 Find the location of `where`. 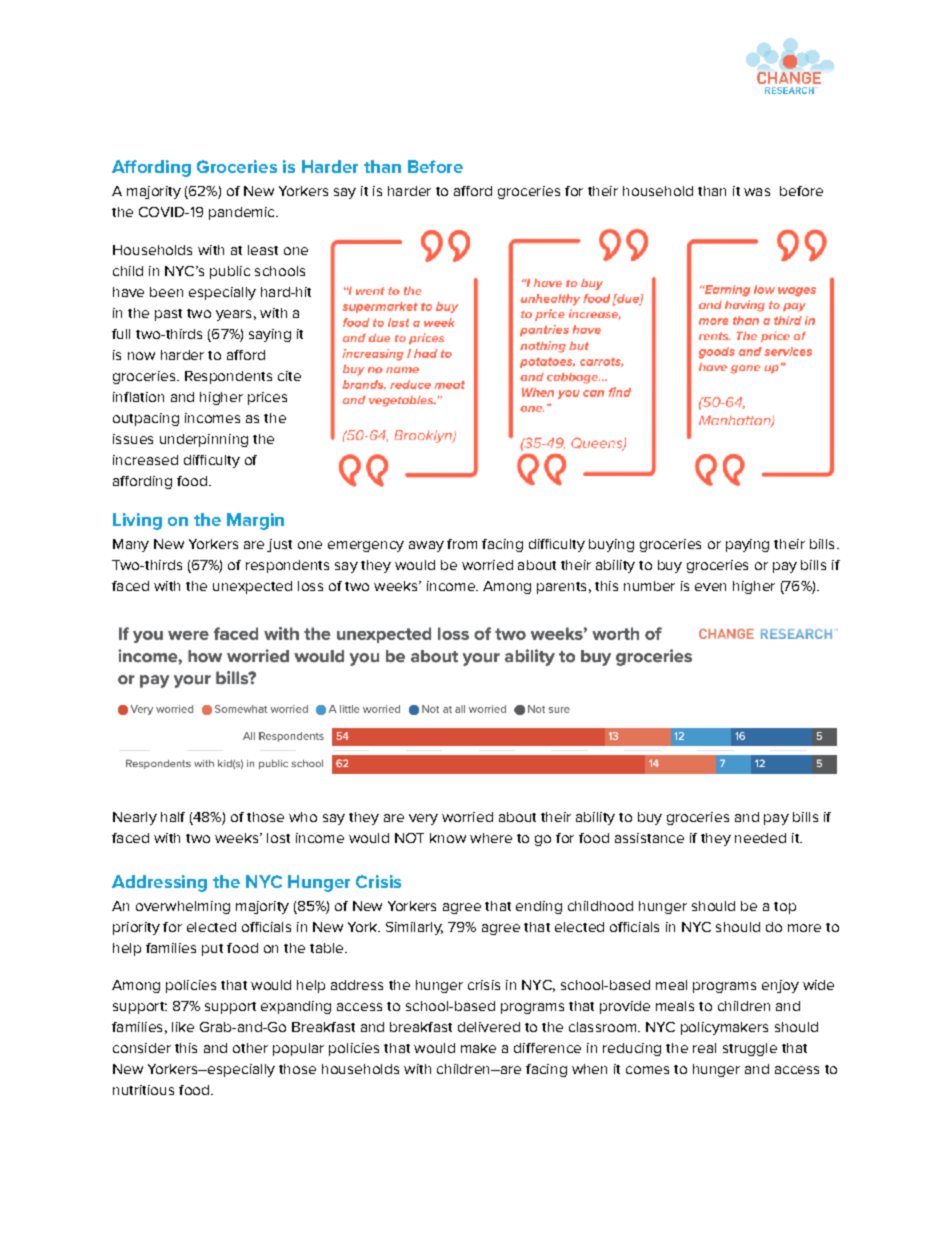

where is located at coordinates (491, 838).
